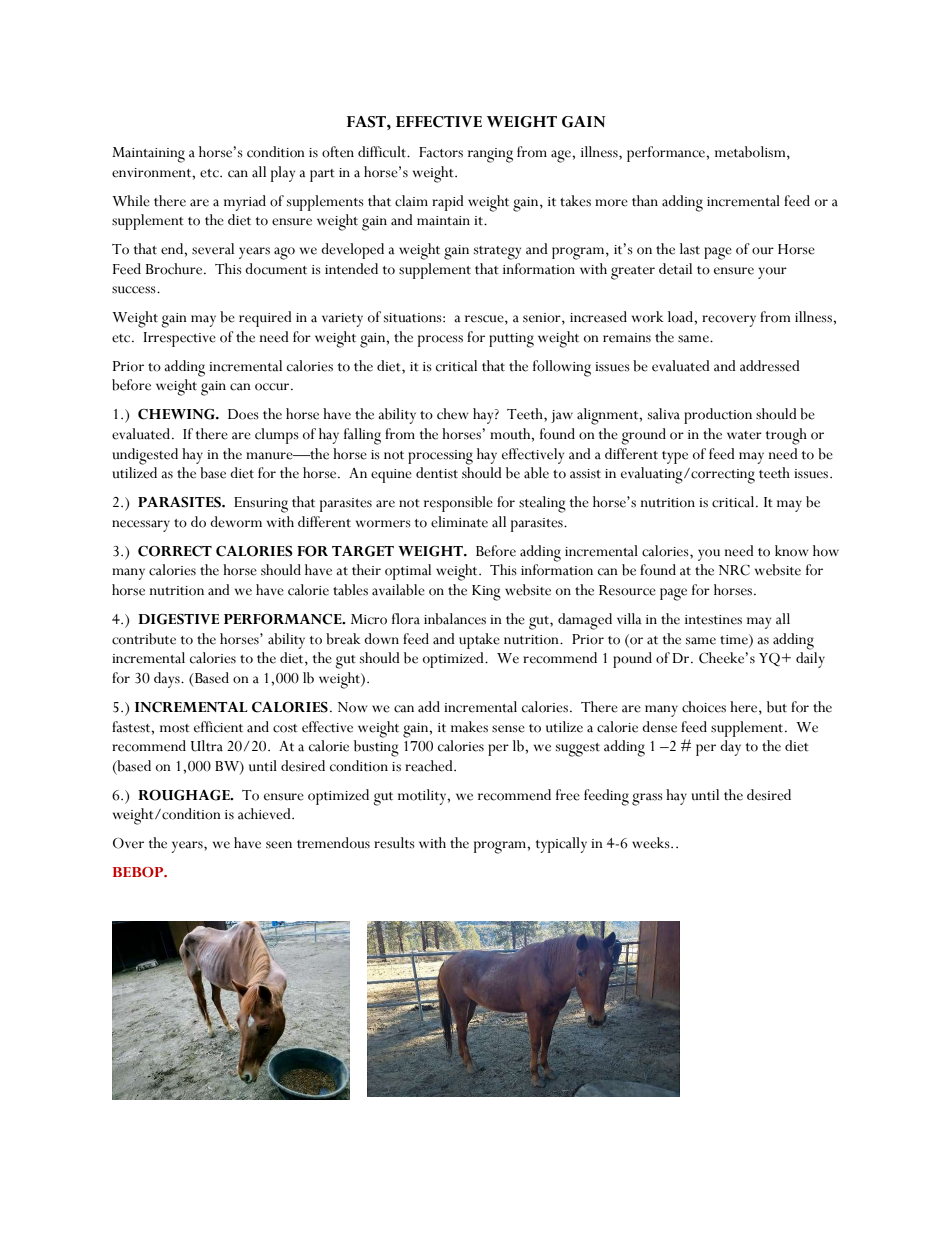 This image has width=952, height=1233. What do you see at coordinates (168, 680) in the image?
I see `days` at bounding box center [168, 680].
